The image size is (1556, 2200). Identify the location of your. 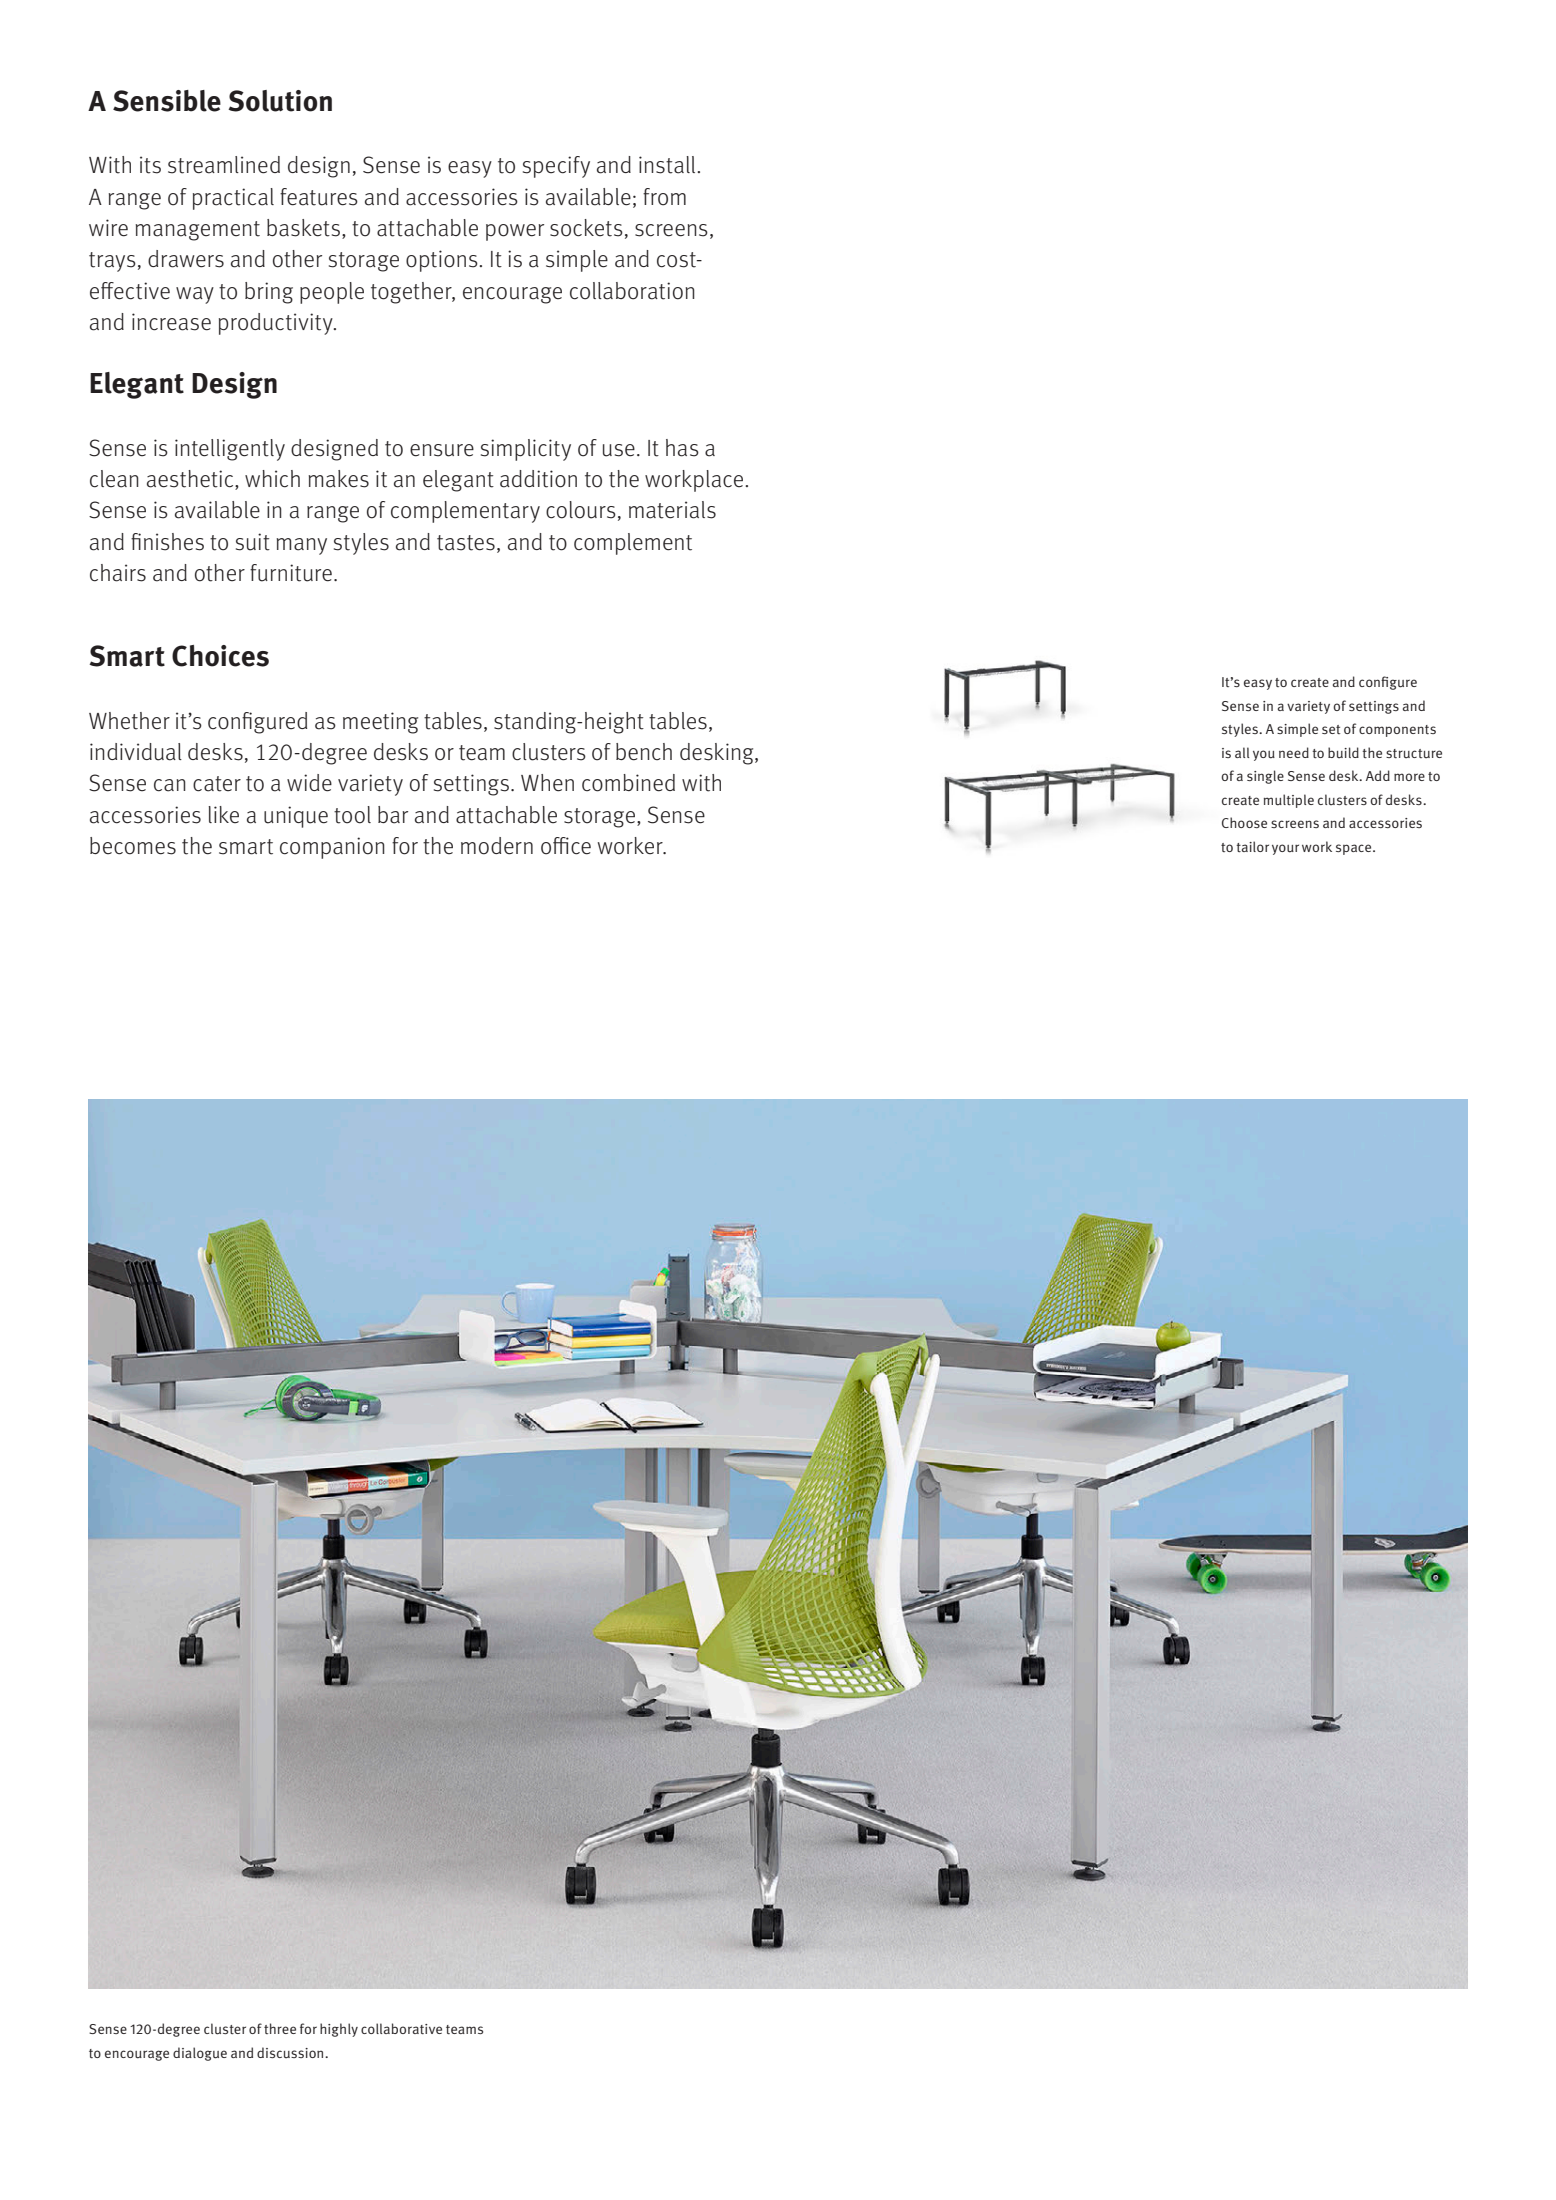
(1285, 849).
